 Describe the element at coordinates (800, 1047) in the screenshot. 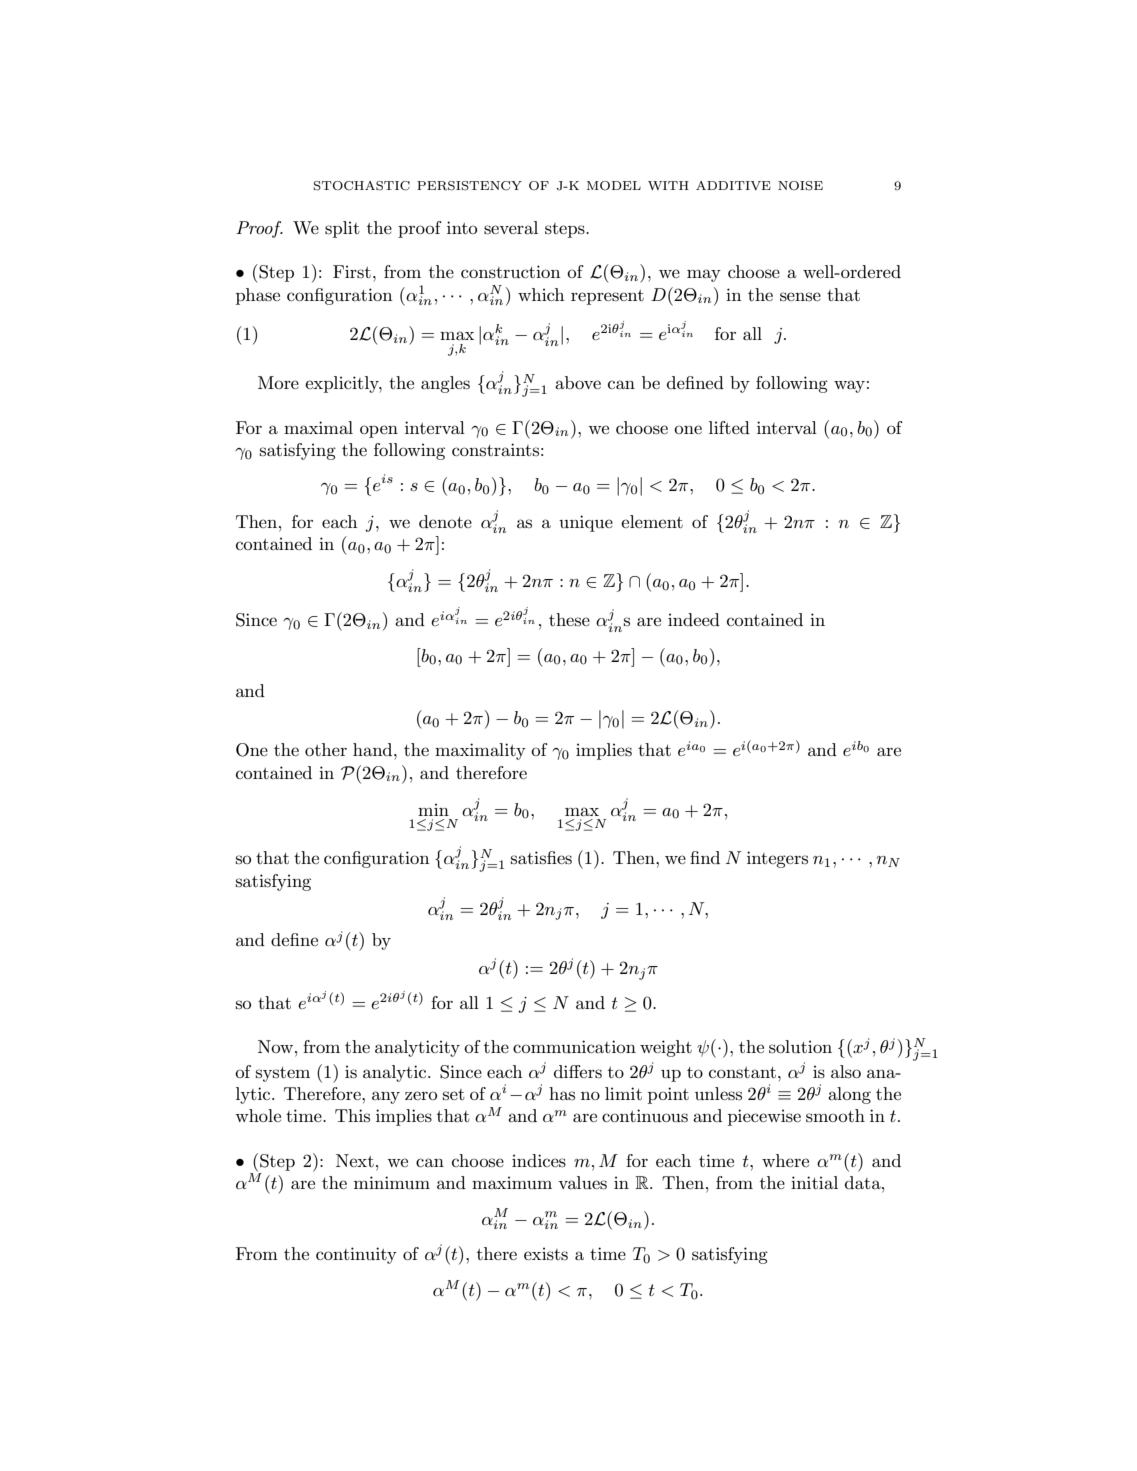

I see `solution` at that location.
